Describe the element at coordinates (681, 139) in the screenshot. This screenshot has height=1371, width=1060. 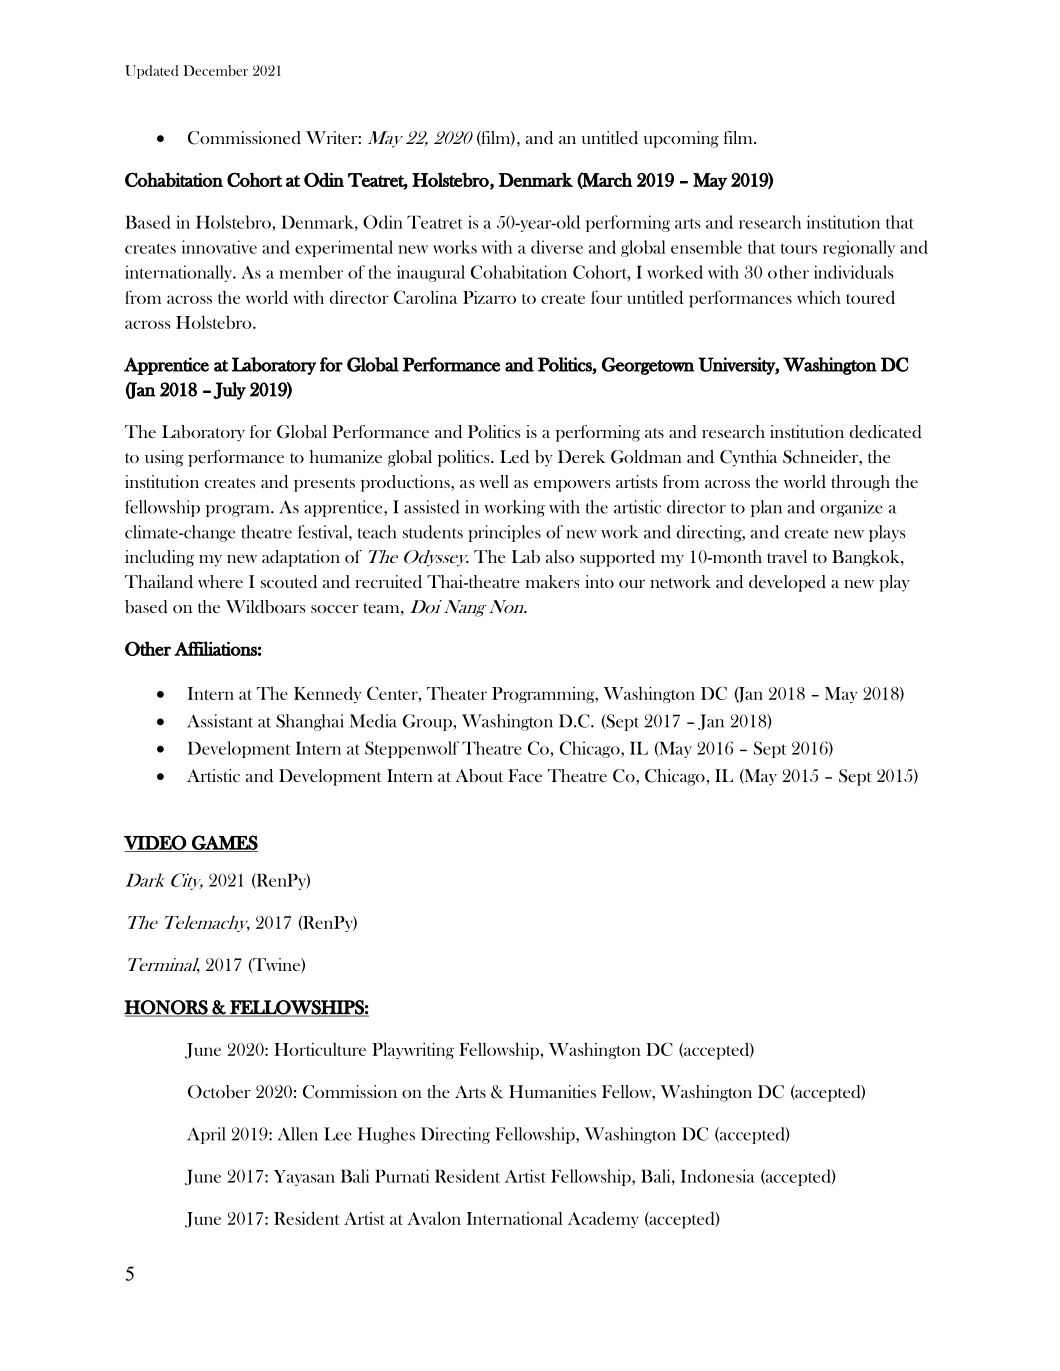
I see `upcoming` at that location.
